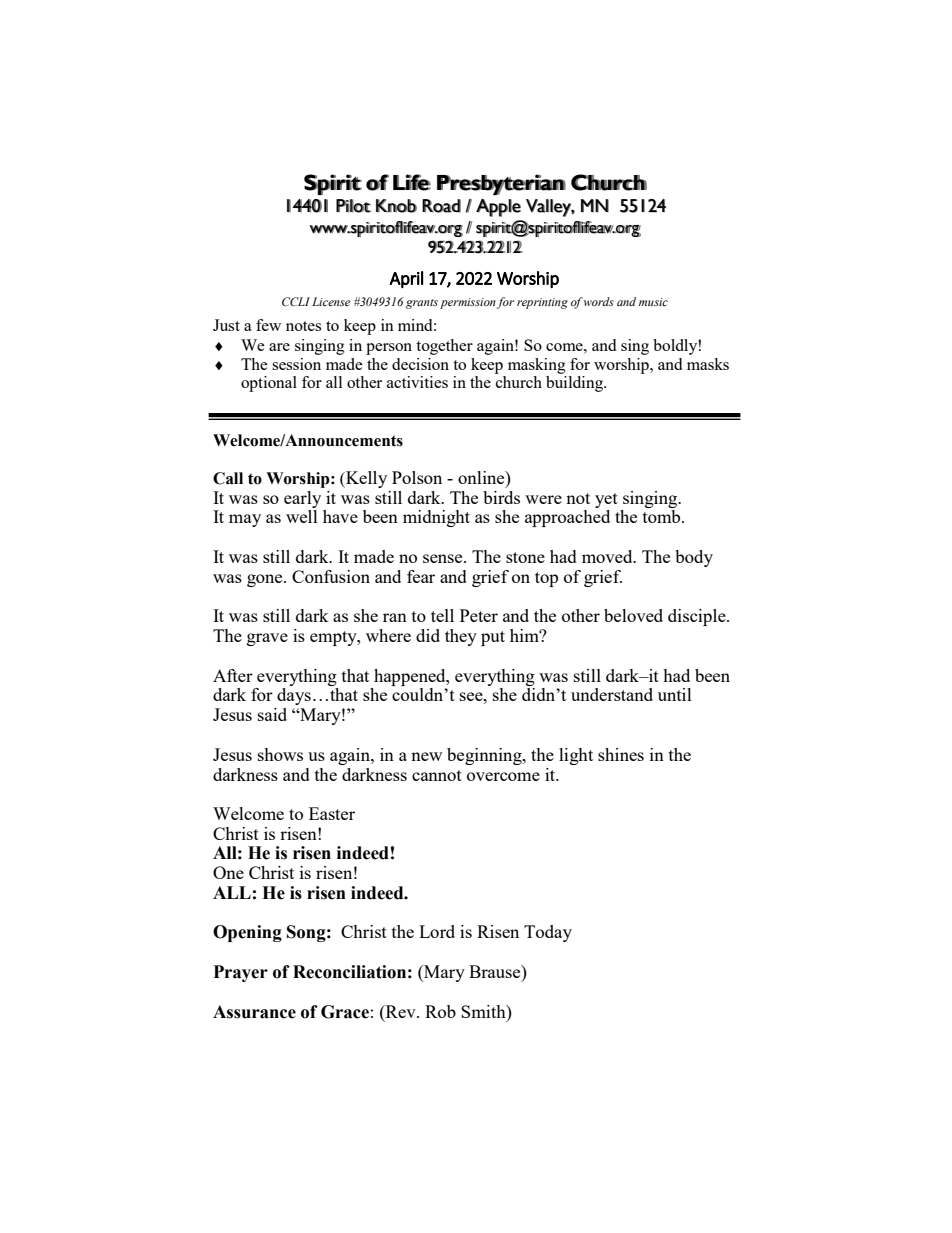  What do you see at coordinates (484, 1011) in the page?
I see `Smith` at bounding box center [484, 1011].
